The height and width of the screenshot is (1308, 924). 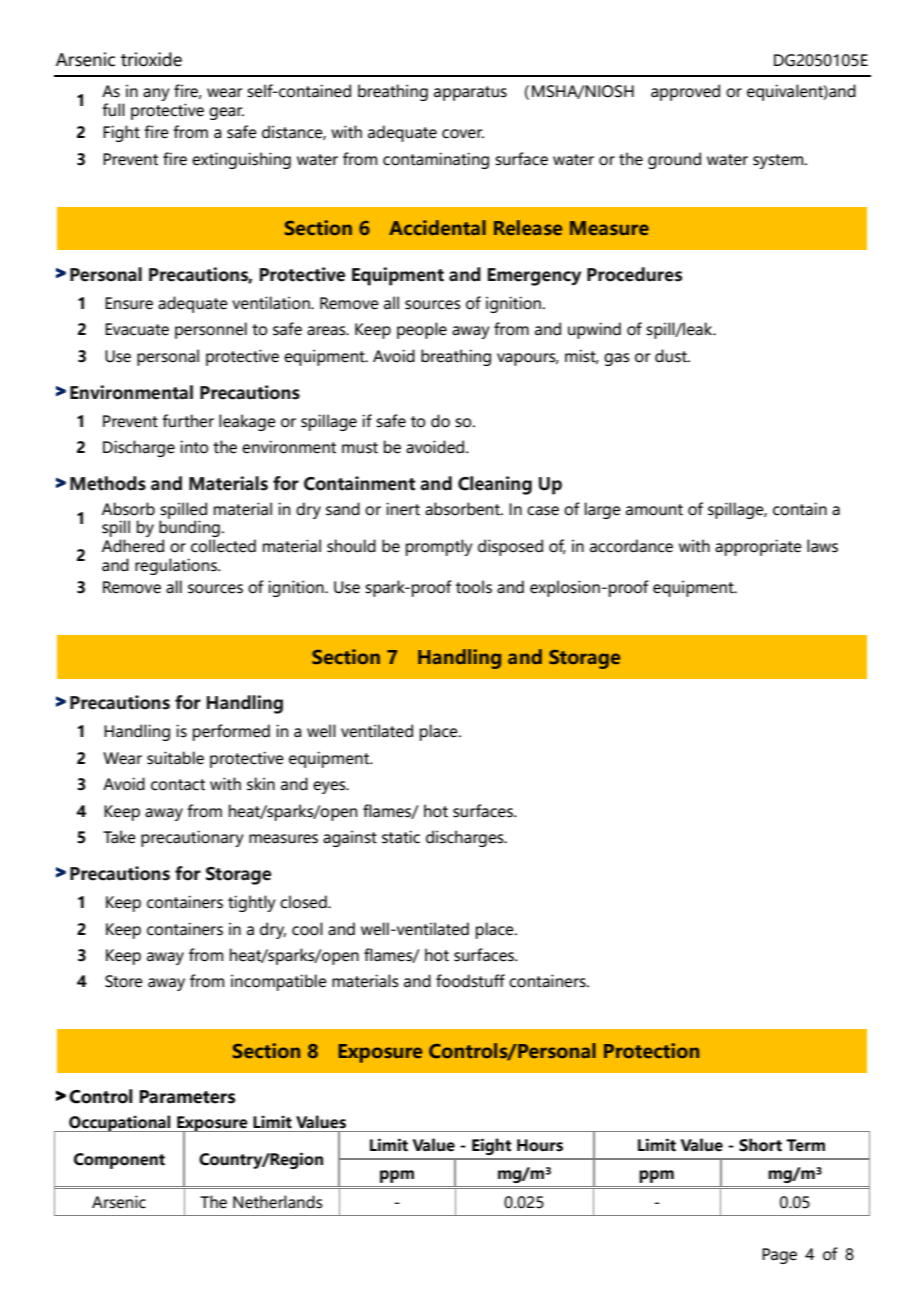 I want to click on tools, so click(x=474, y=587).
